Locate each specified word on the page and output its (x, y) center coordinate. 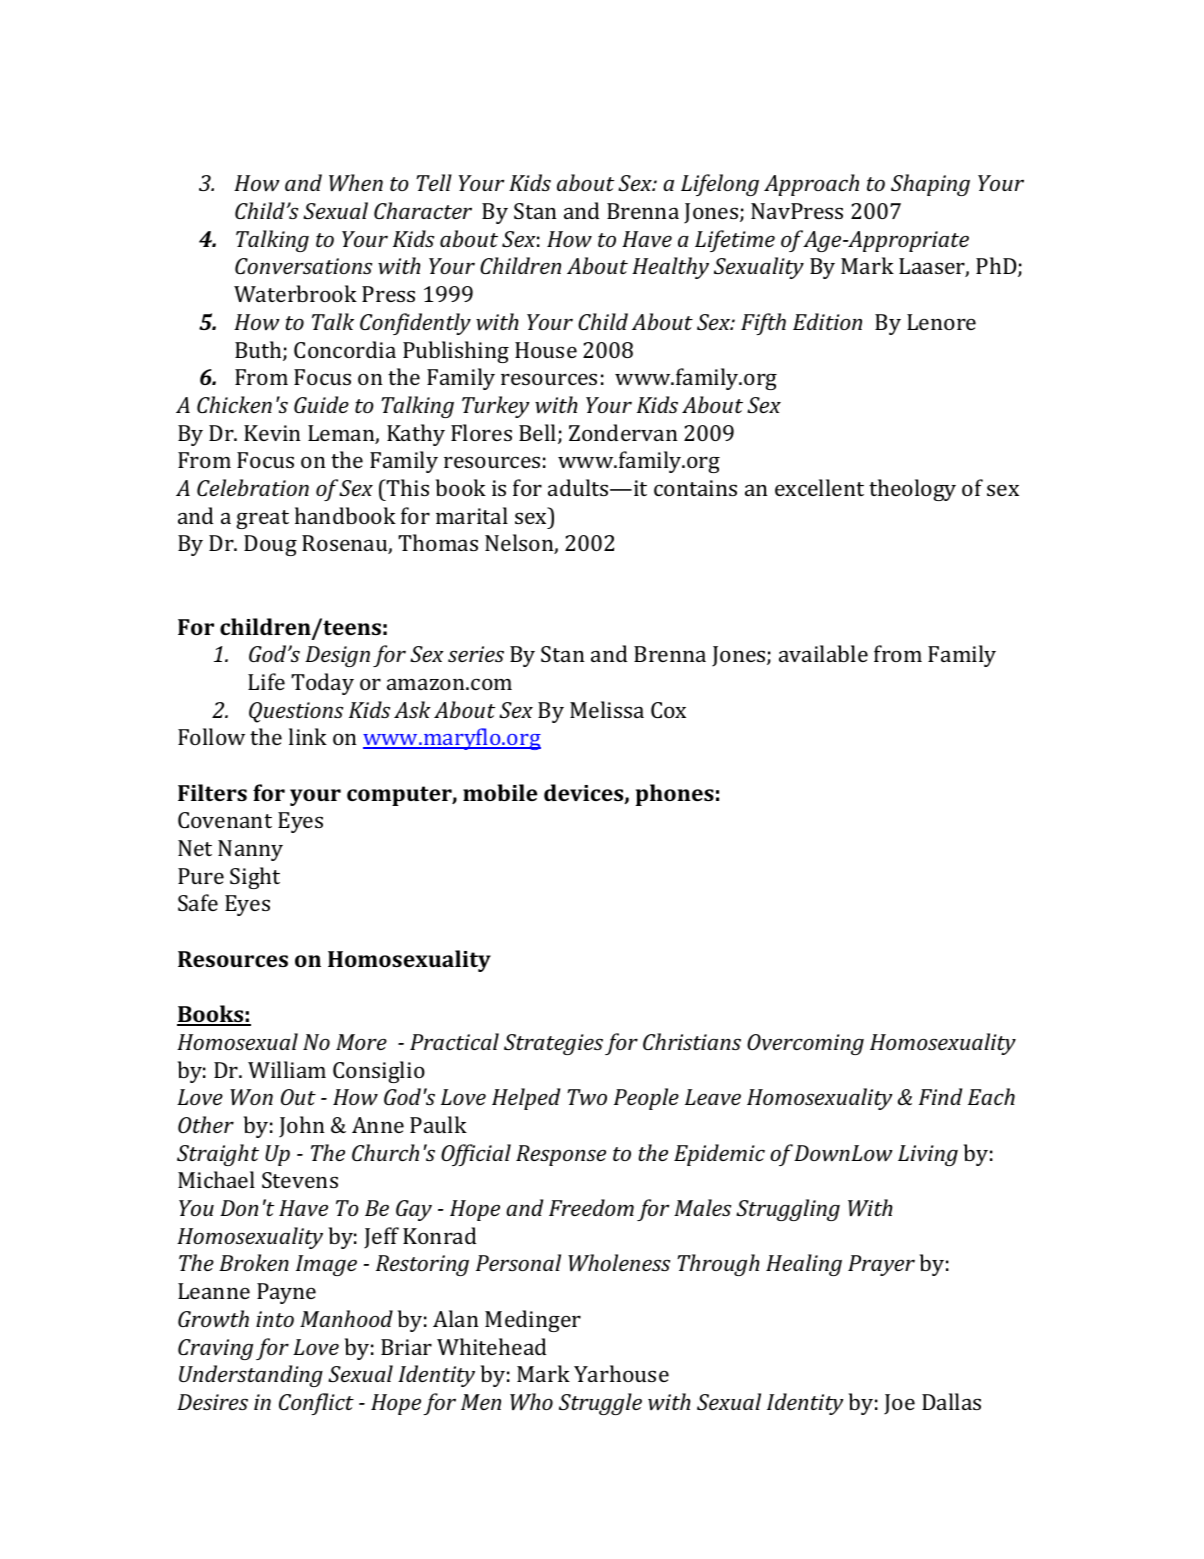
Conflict (316, 1404)
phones (675, 795)
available (823, 653)
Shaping (930, 185)
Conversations (303, 266)
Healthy (670, 268)
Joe (899, 1404)
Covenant (225, 820)
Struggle (600, 1404)
